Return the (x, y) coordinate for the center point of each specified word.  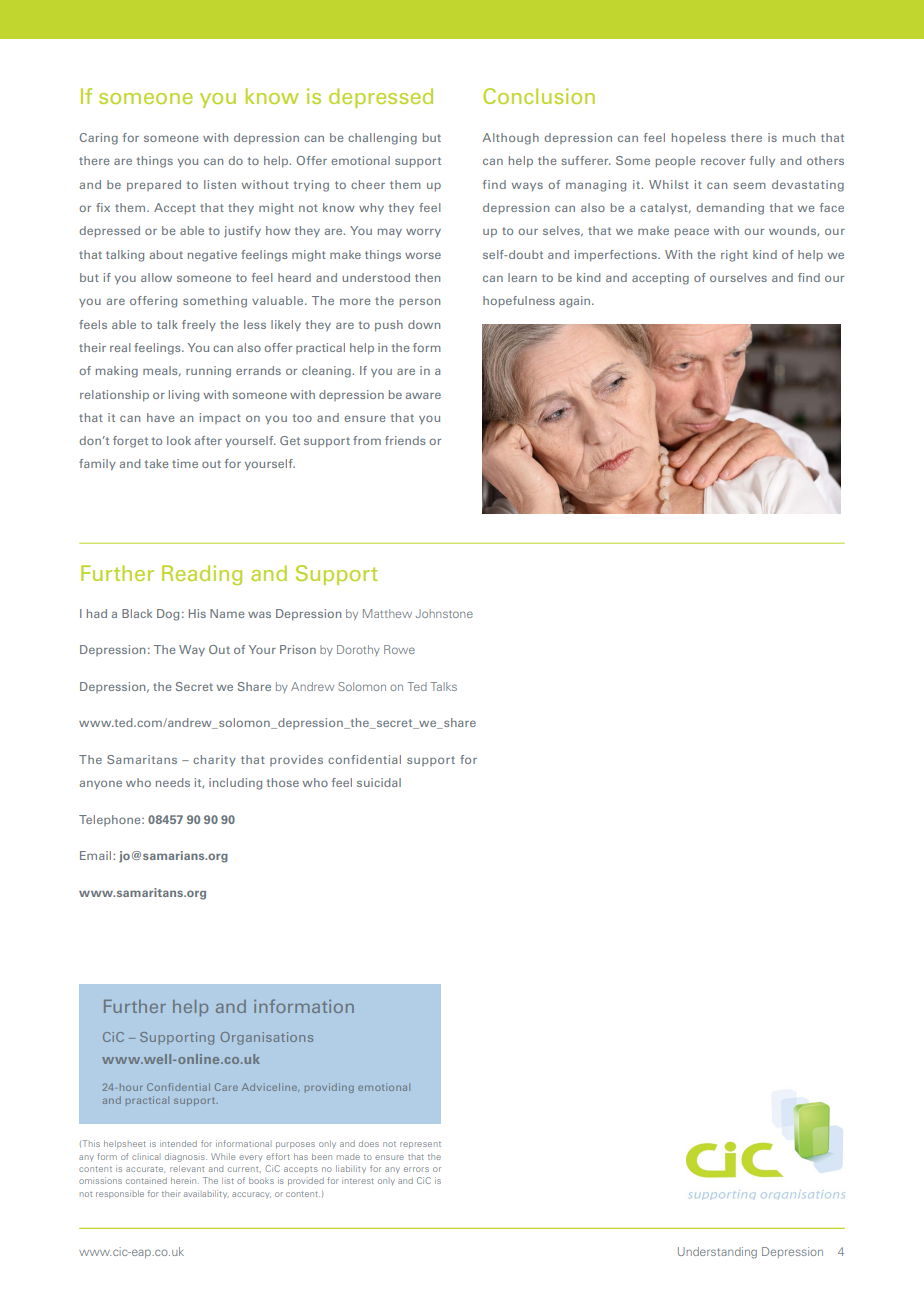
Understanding (717, 1253)
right (734, 256)
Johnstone (444, 613)
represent (420, 1145)
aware (423, 395)
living (184, 396)
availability (206, 1194)
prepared (154, 186)
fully (762, 161)
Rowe (399, 649)
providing (329, 1088)
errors (416, 1169)
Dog (168, 615)
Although (510, 139)
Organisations (266, 1038)
